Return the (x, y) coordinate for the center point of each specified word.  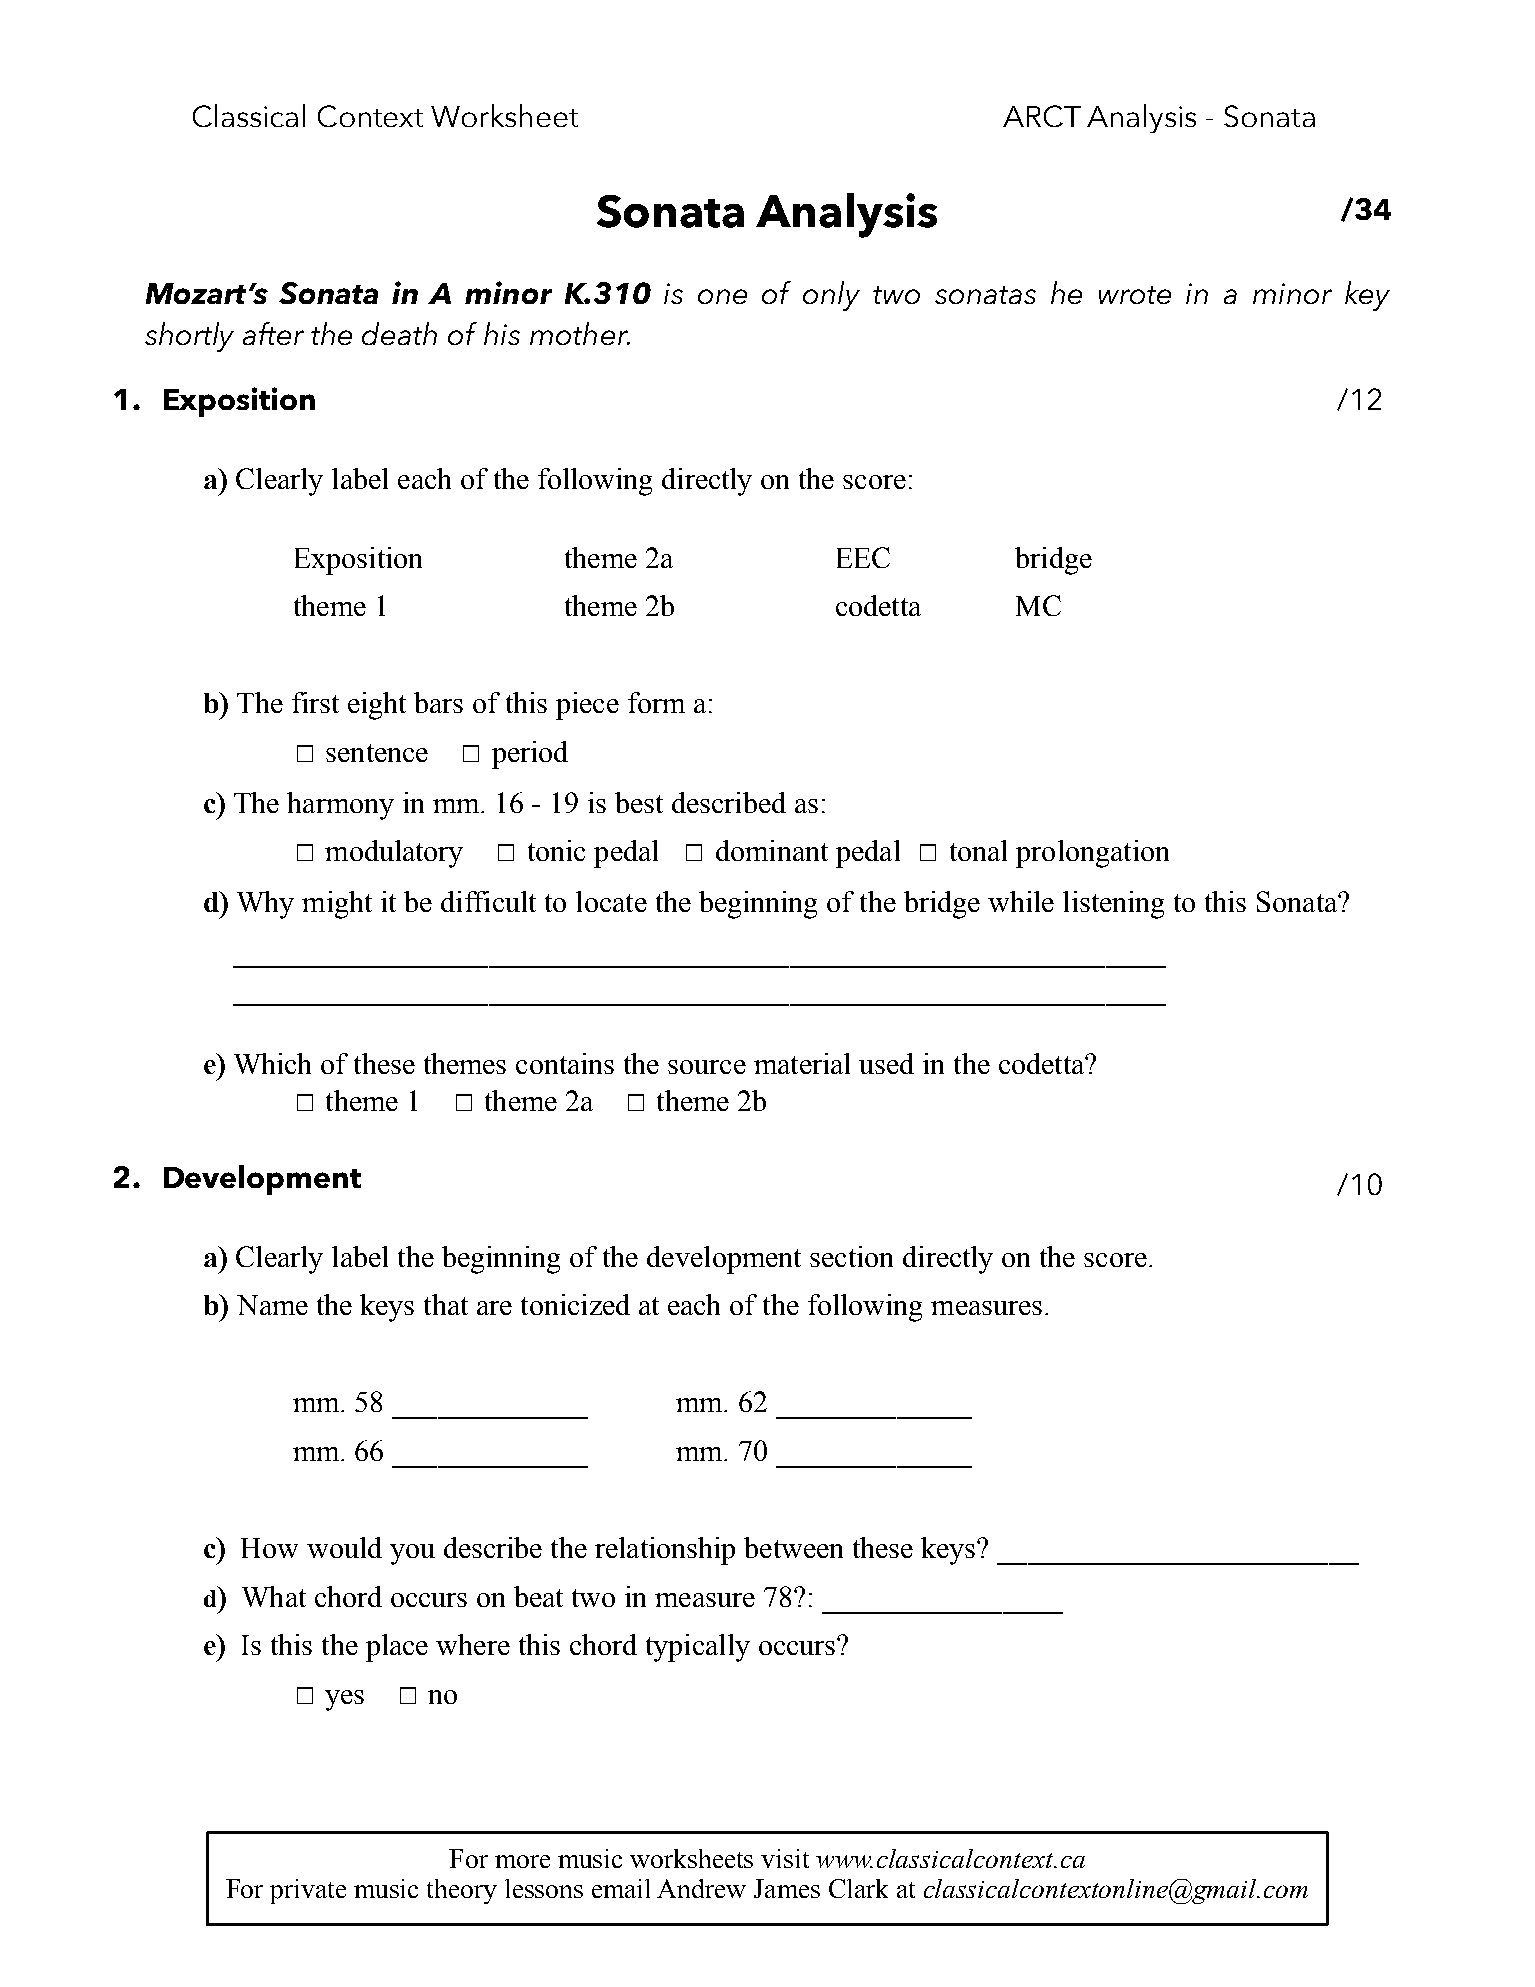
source (707, 1067)
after (273, 333)
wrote (1135, 295)
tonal (978, 850)
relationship (665, 1551)
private (308, 1891)
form (656, 702)
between (793, 1547)
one (722, 296)
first (315, 702)
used (886, 1063)
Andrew (701, 1888)
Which (272, 1063)
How (269, 1548)
